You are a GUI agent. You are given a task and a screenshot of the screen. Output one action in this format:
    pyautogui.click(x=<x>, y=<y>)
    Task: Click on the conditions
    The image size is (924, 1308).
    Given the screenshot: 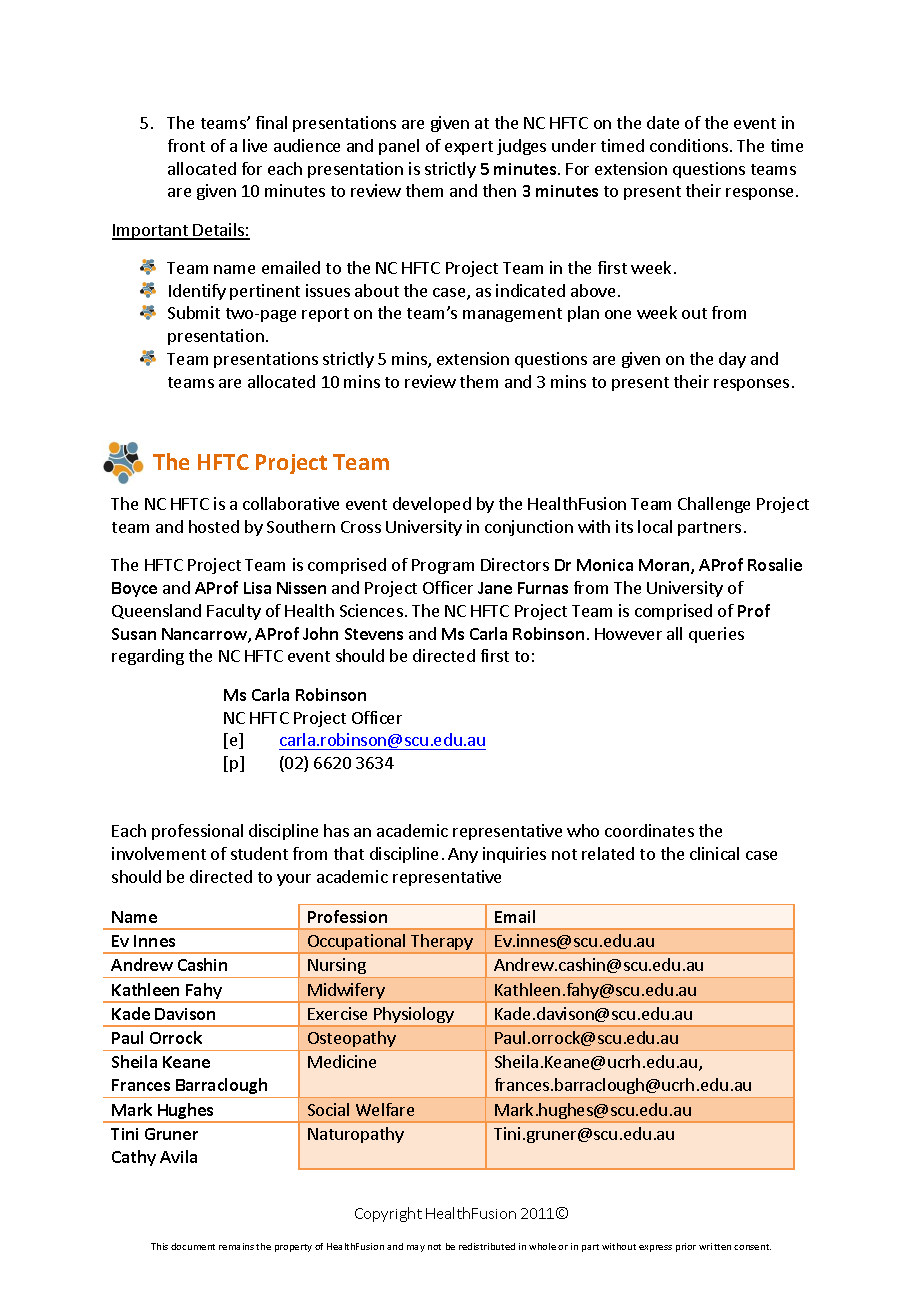 What is the action you would take?
    pyautogui.click(x=690, y=145)
